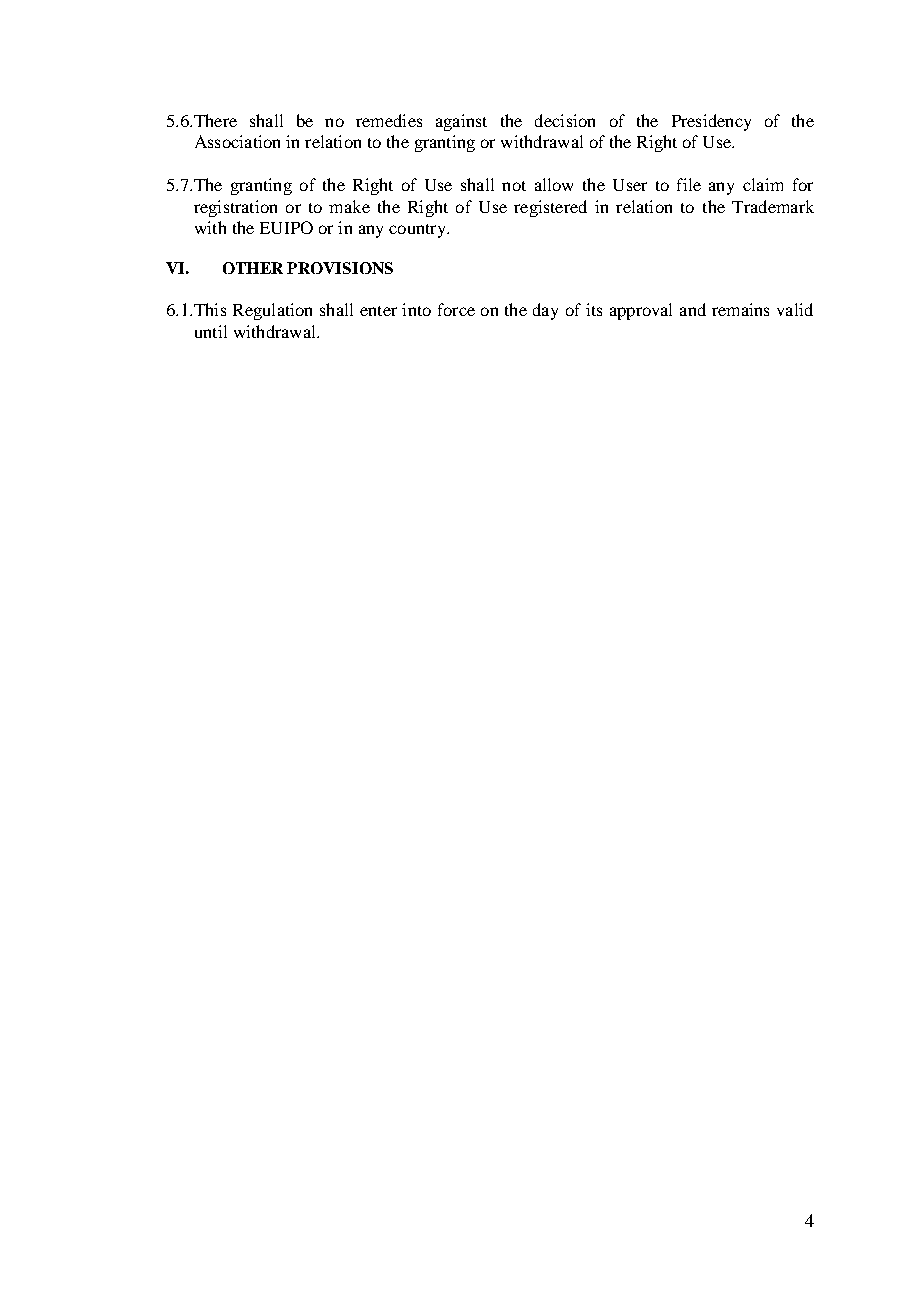 The height and width of the image is (1308, 924). Describe the element at coordinates (237, 141) in the image. I see `Association` at that location.
